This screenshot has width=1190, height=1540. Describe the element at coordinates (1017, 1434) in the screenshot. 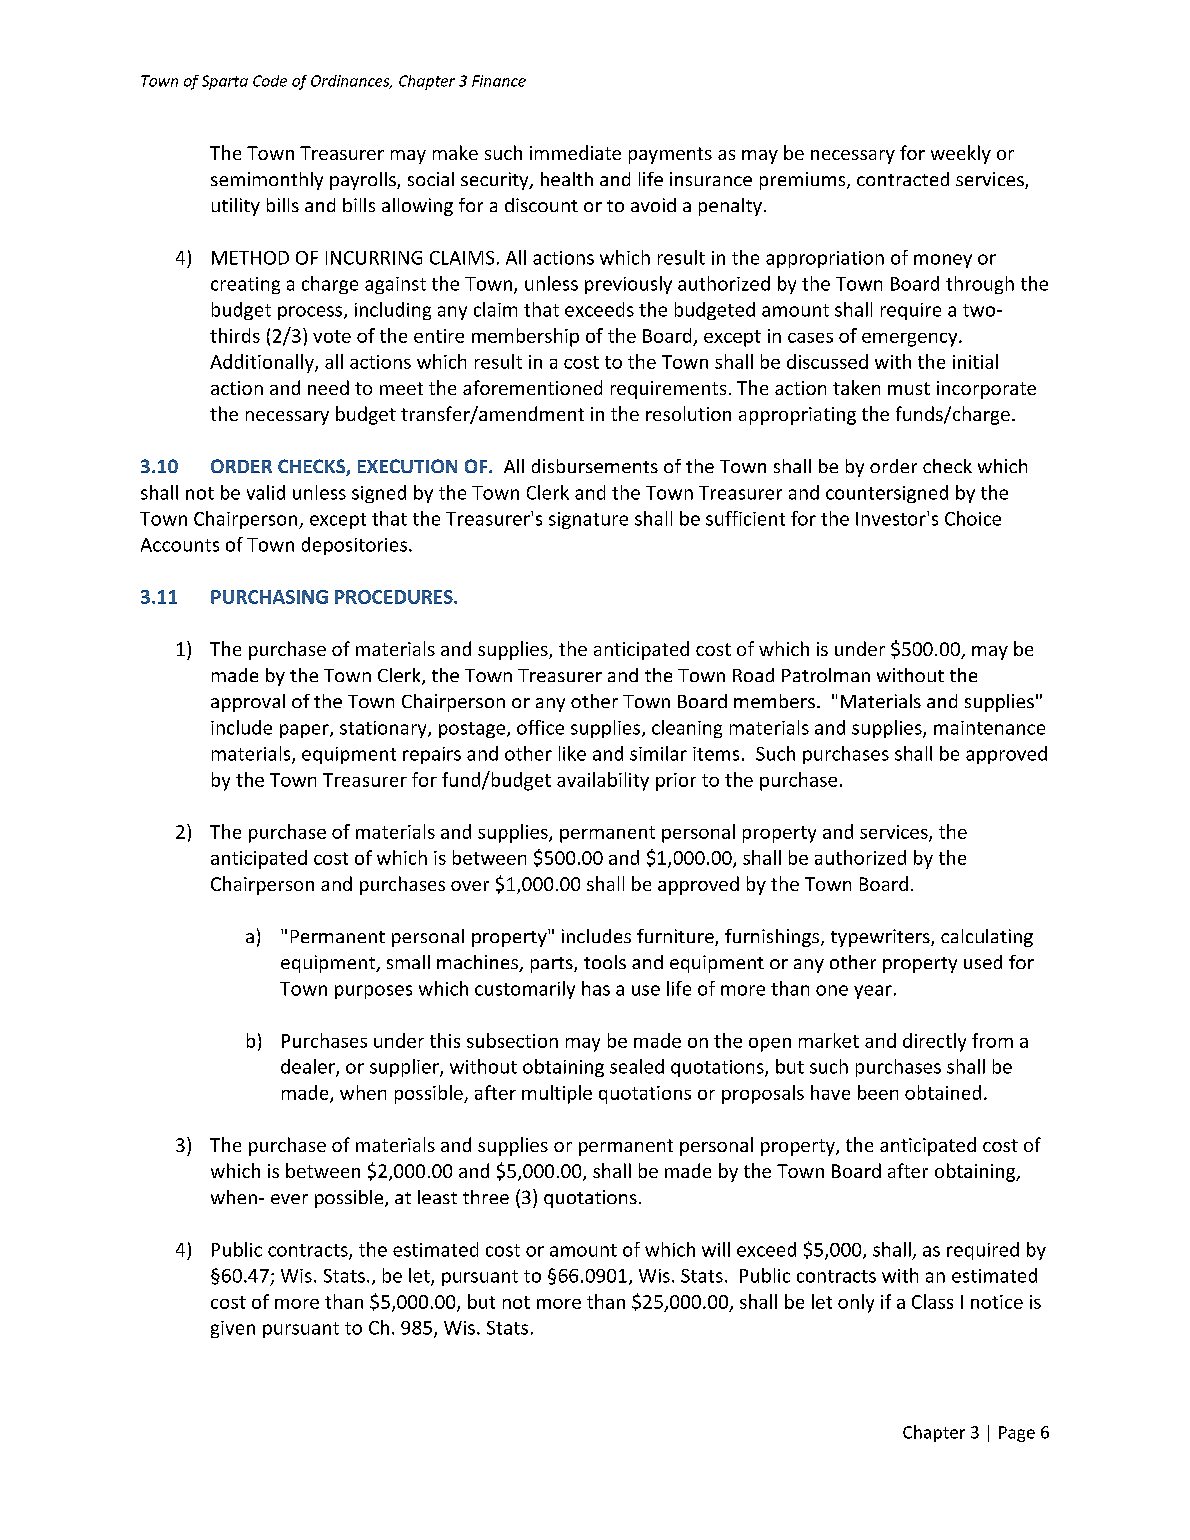

I see `Page` at that location.
